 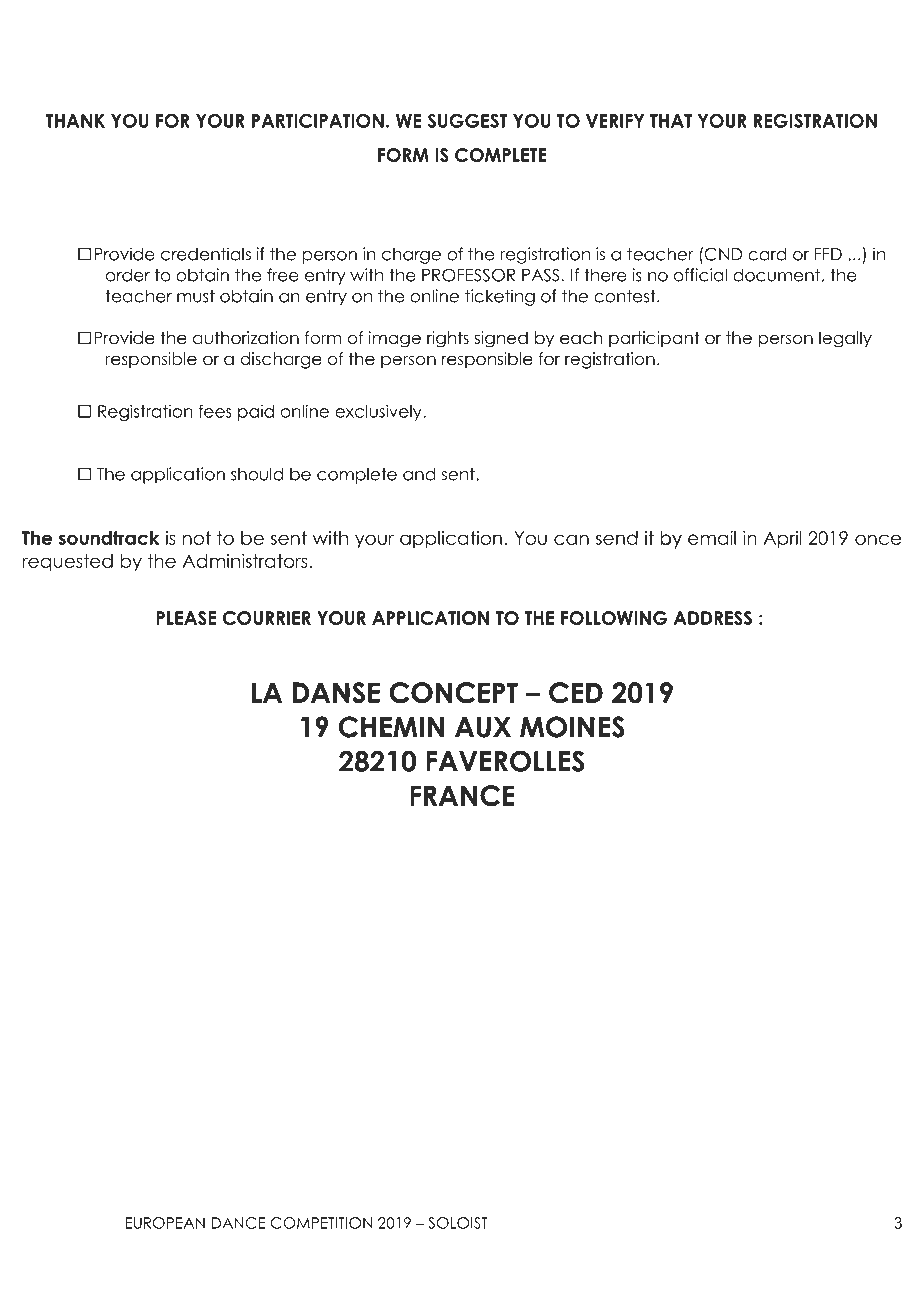 What do you see at coordinates (186, 618) in the image?
I see `PLEASE` at bounding box center [186, 618].
